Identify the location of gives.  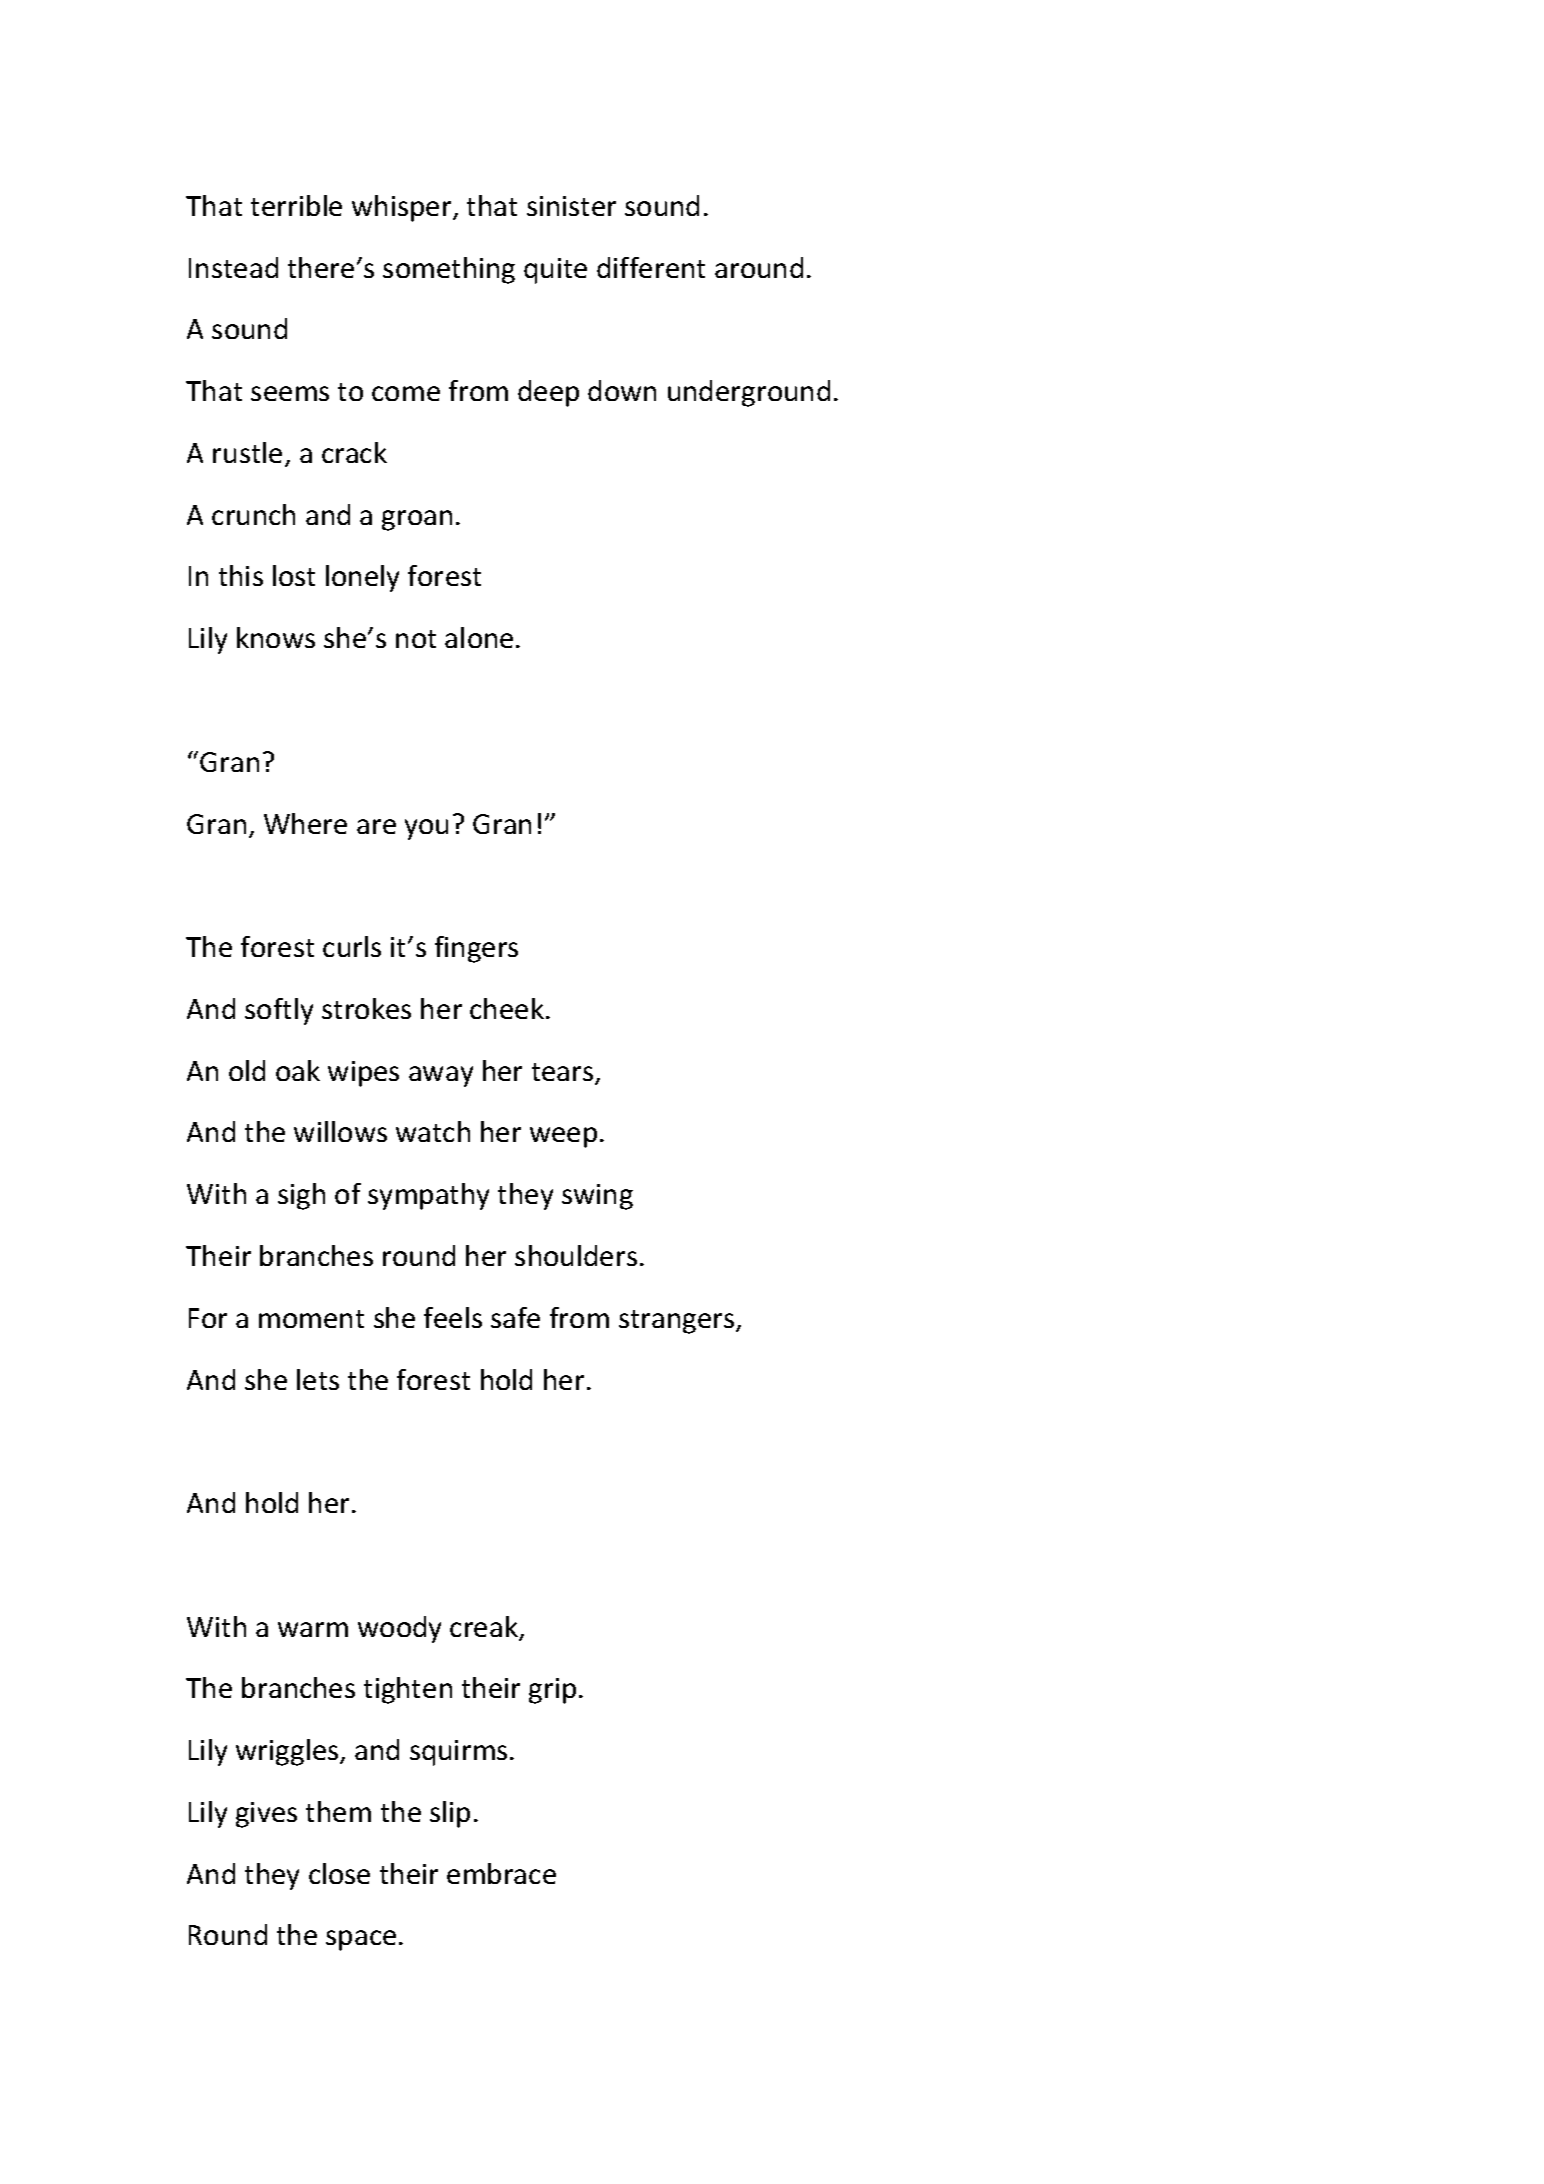
(266, 1815).
